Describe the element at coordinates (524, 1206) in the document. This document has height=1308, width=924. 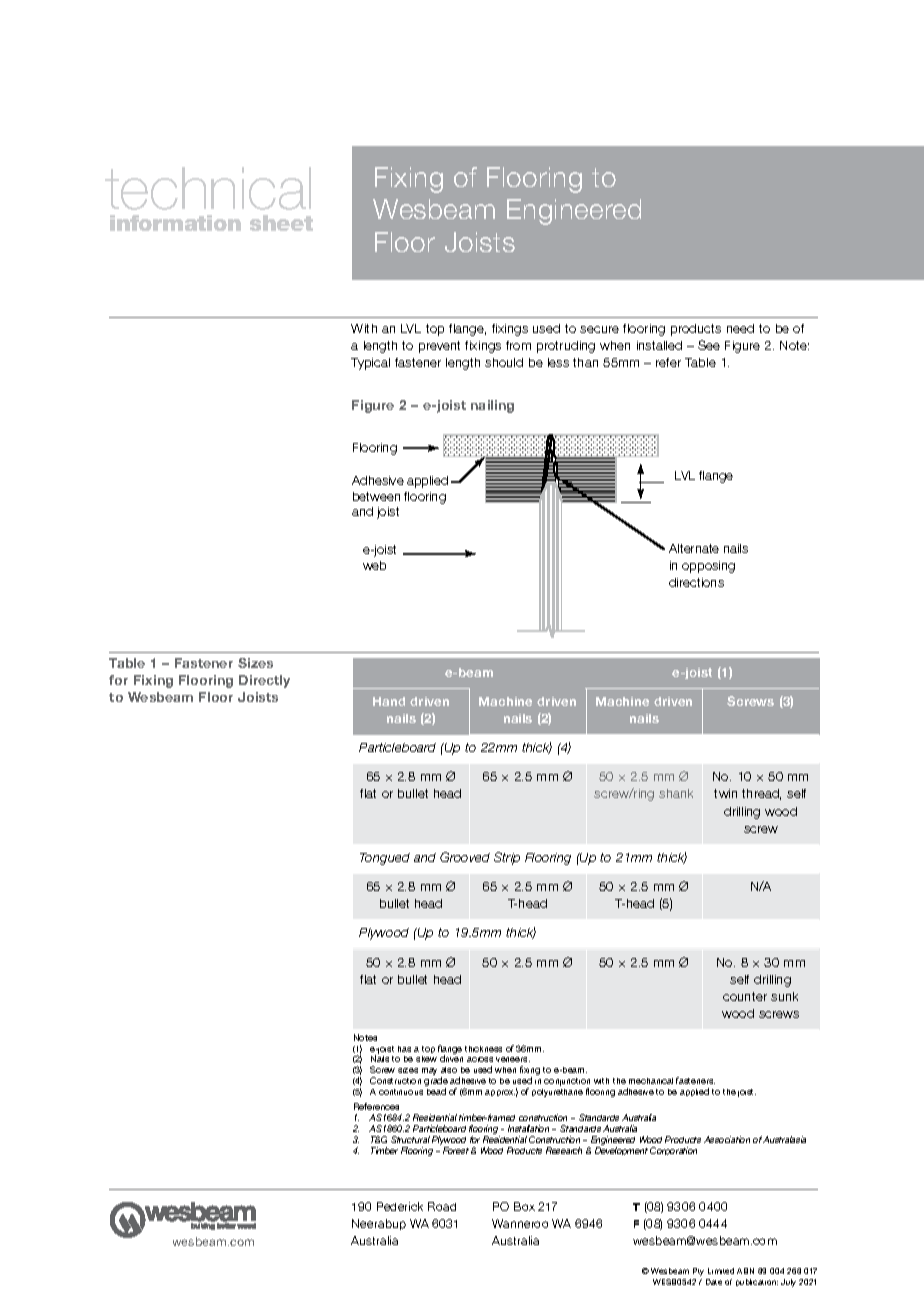
I see `Box` at that location.
